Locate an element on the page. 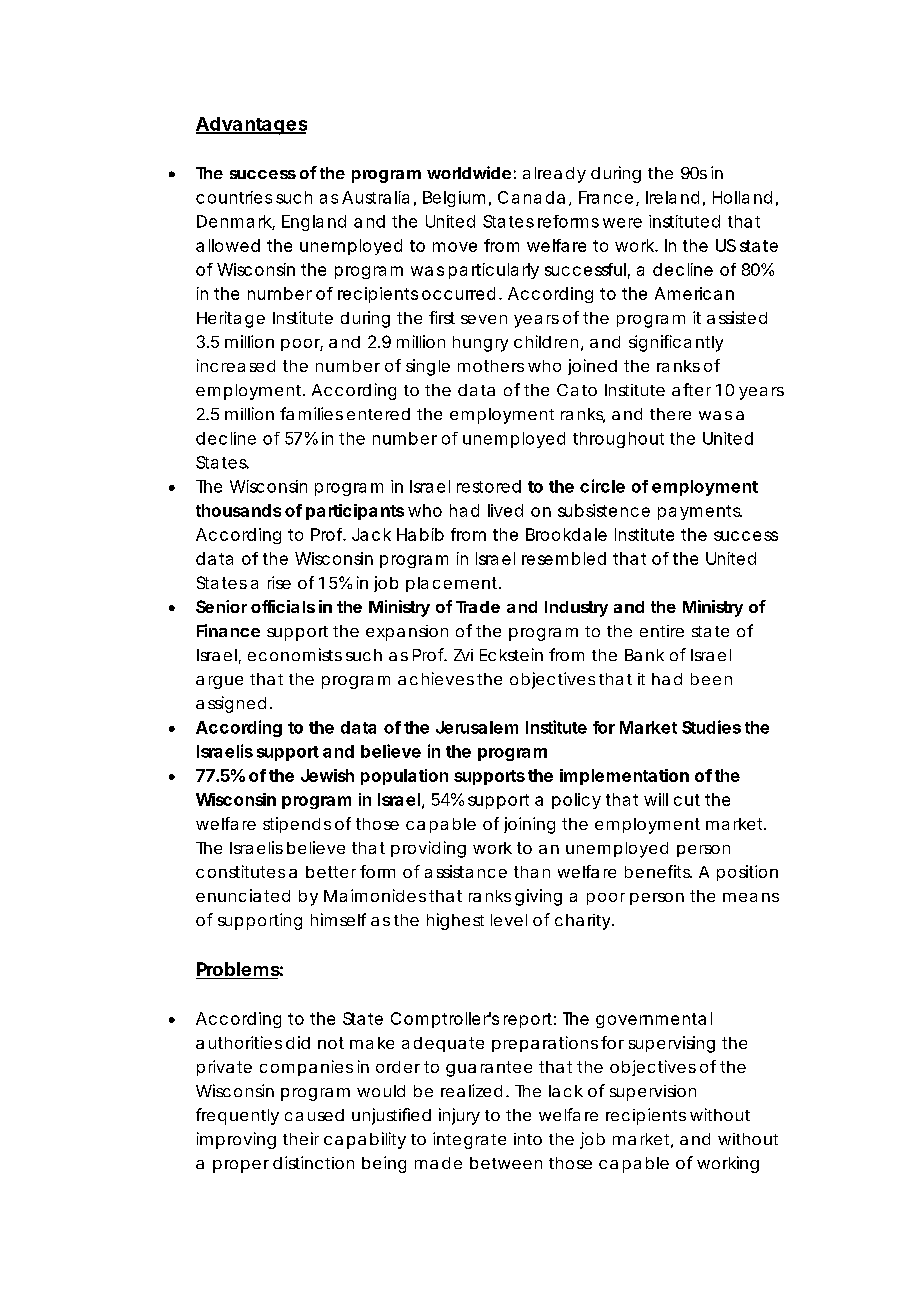 The width and height of the document is (924, 1308). Canada is located at coordinates (531, 197).
